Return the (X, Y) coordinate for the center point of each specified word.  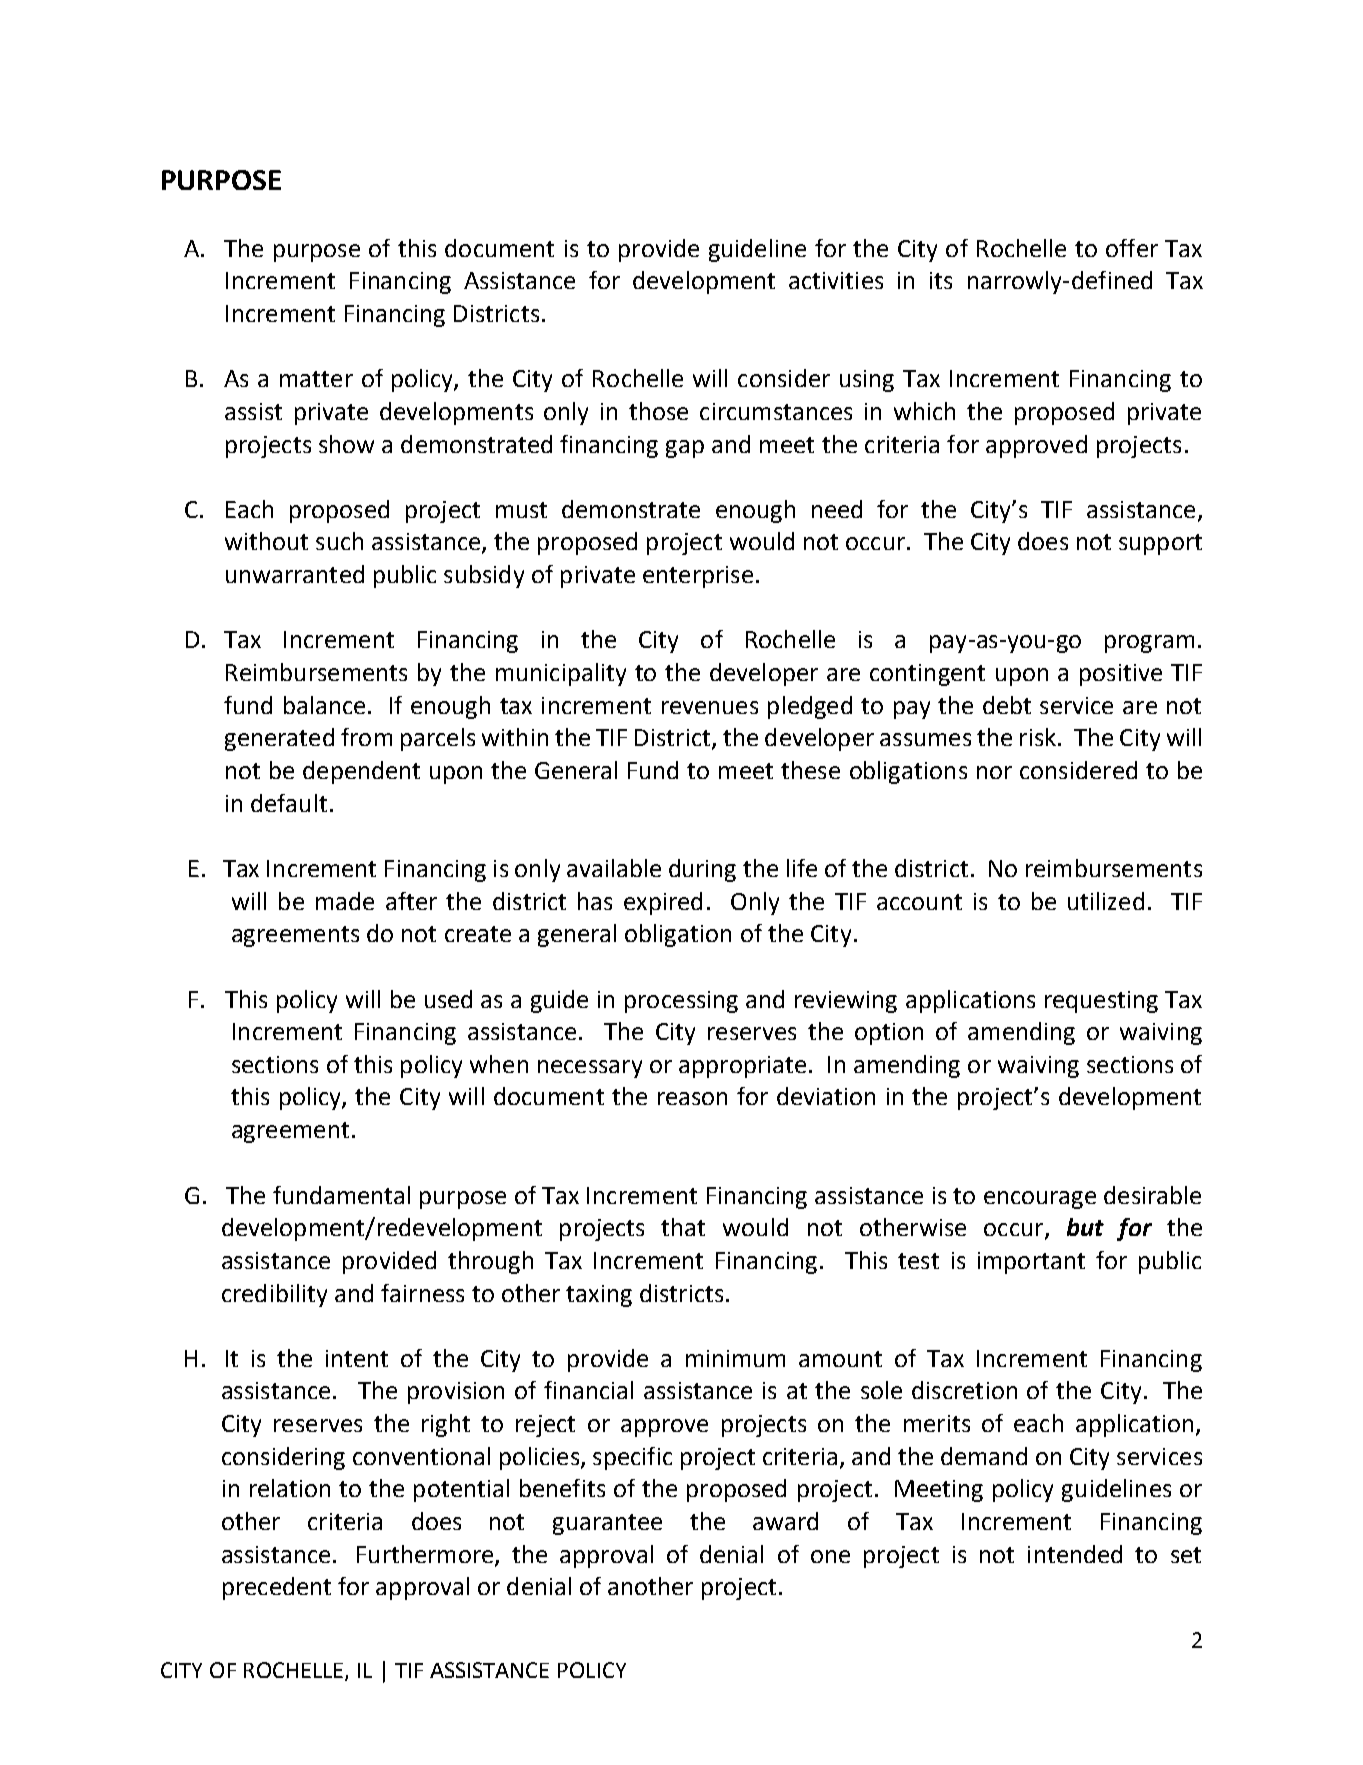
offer (1132, 248)
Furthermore (425, 1554)
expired (663, 903)
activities (836, 280)
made (345, 901)
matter (316, 379)
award (785, 1521)
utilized (1106, 901)
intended (1075, 1554)
